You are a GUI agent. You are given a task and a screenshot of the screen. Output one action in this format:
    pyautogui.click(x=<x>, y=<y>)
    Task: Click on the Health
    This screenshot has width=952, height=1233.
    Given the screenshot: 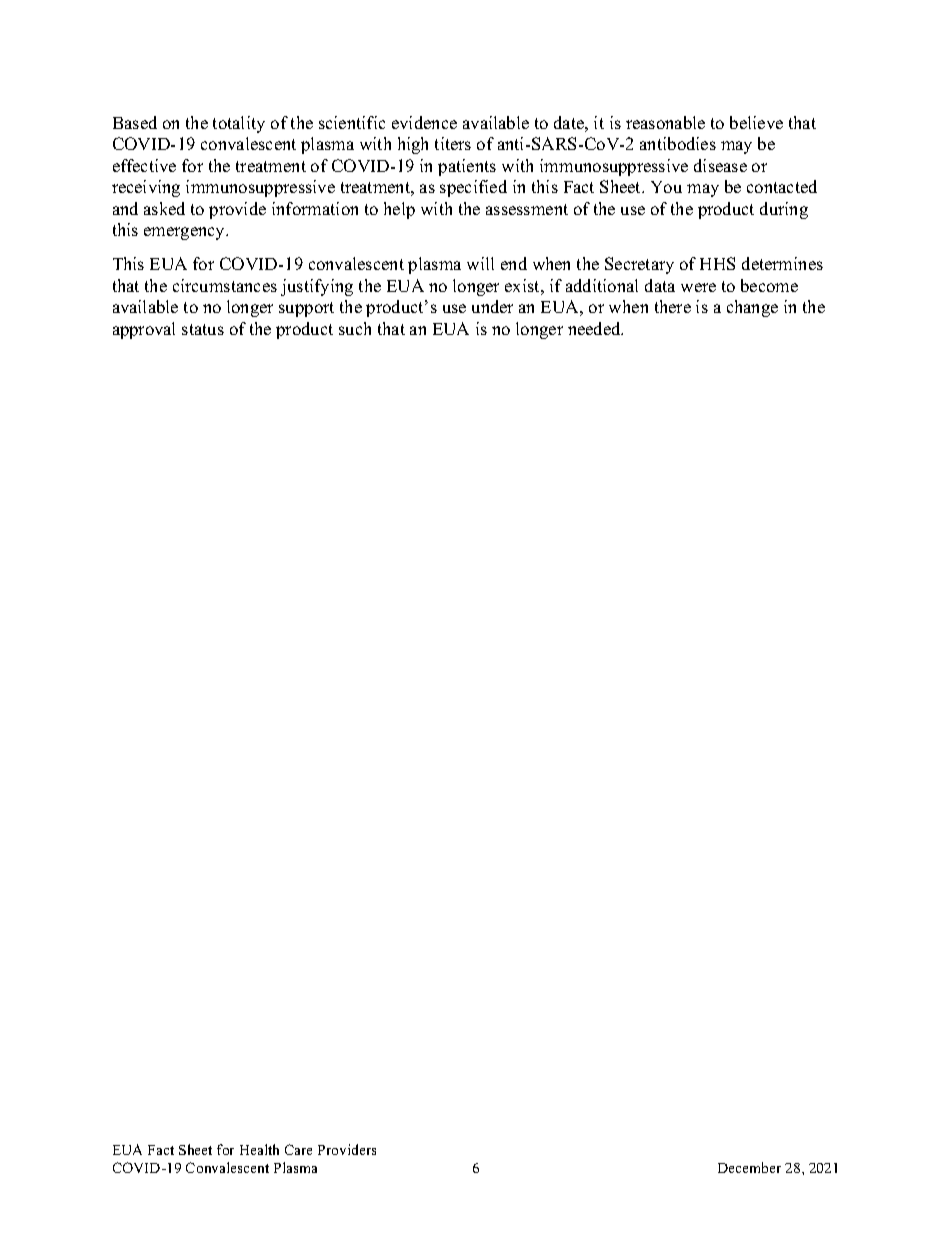 What is the action you would take?
    pyautogui.click(x=259, y=1149)
